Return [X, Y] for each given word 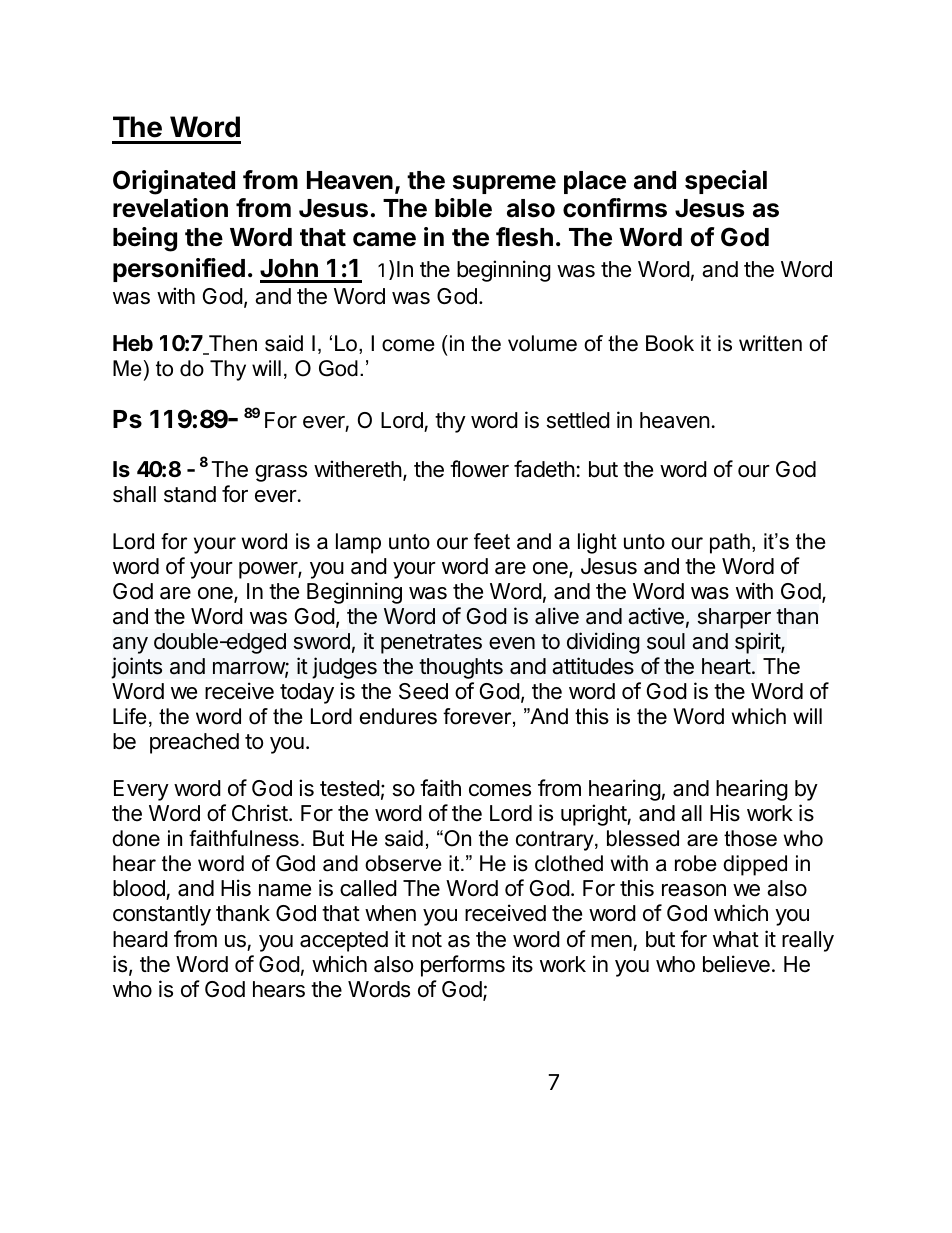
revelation [170, 208]
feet [492, 541]
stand [190, 494]
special [726, 182]
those [750, 838]
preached [194, 743]
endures [398, 716]
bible [463, 208]
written [770, 343]
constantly [162, 915]
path [730, 543]
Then [232, 344]
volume [542, 343]
